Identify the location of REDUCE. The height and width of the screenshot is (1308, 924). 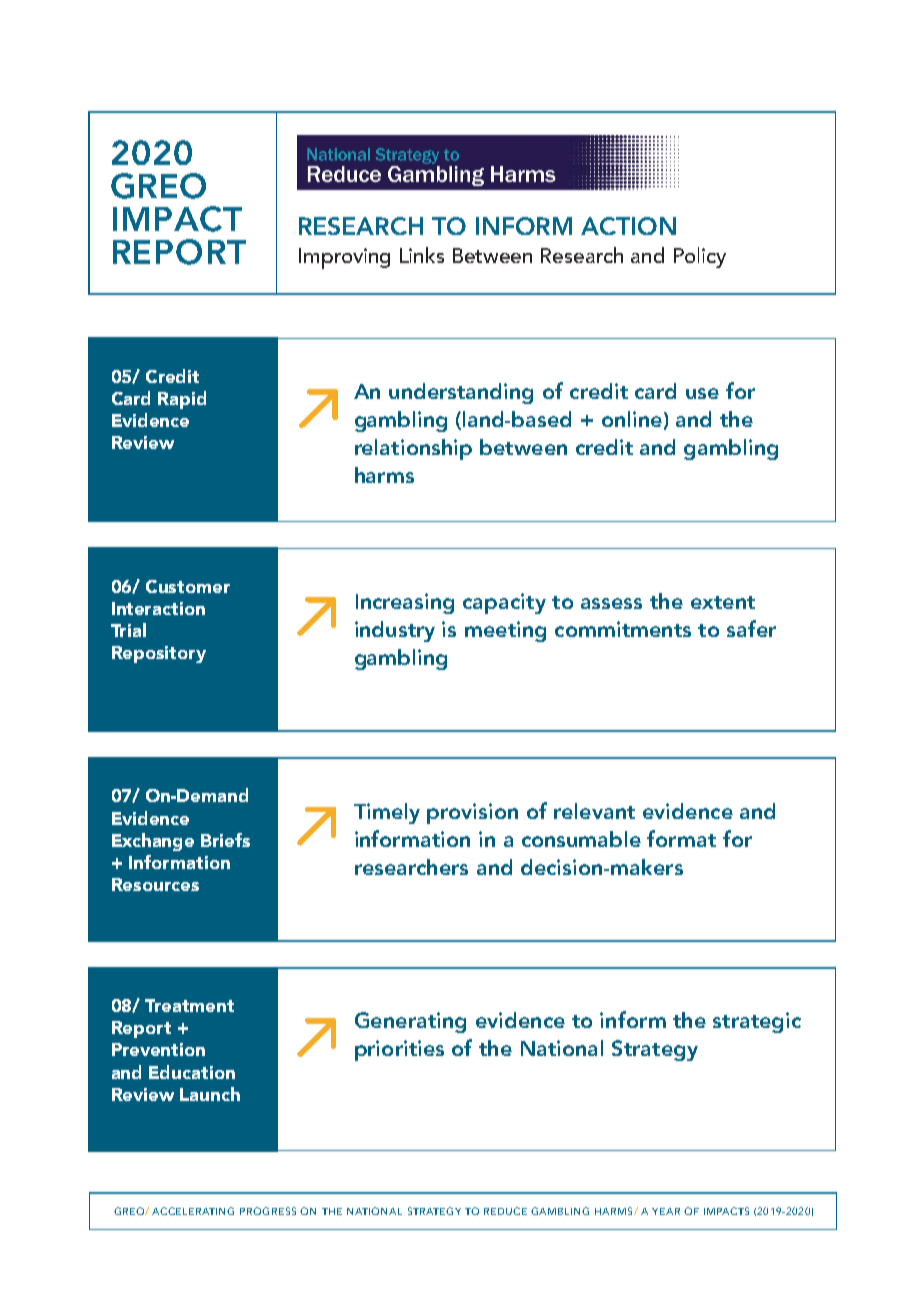
(505, 1211).
